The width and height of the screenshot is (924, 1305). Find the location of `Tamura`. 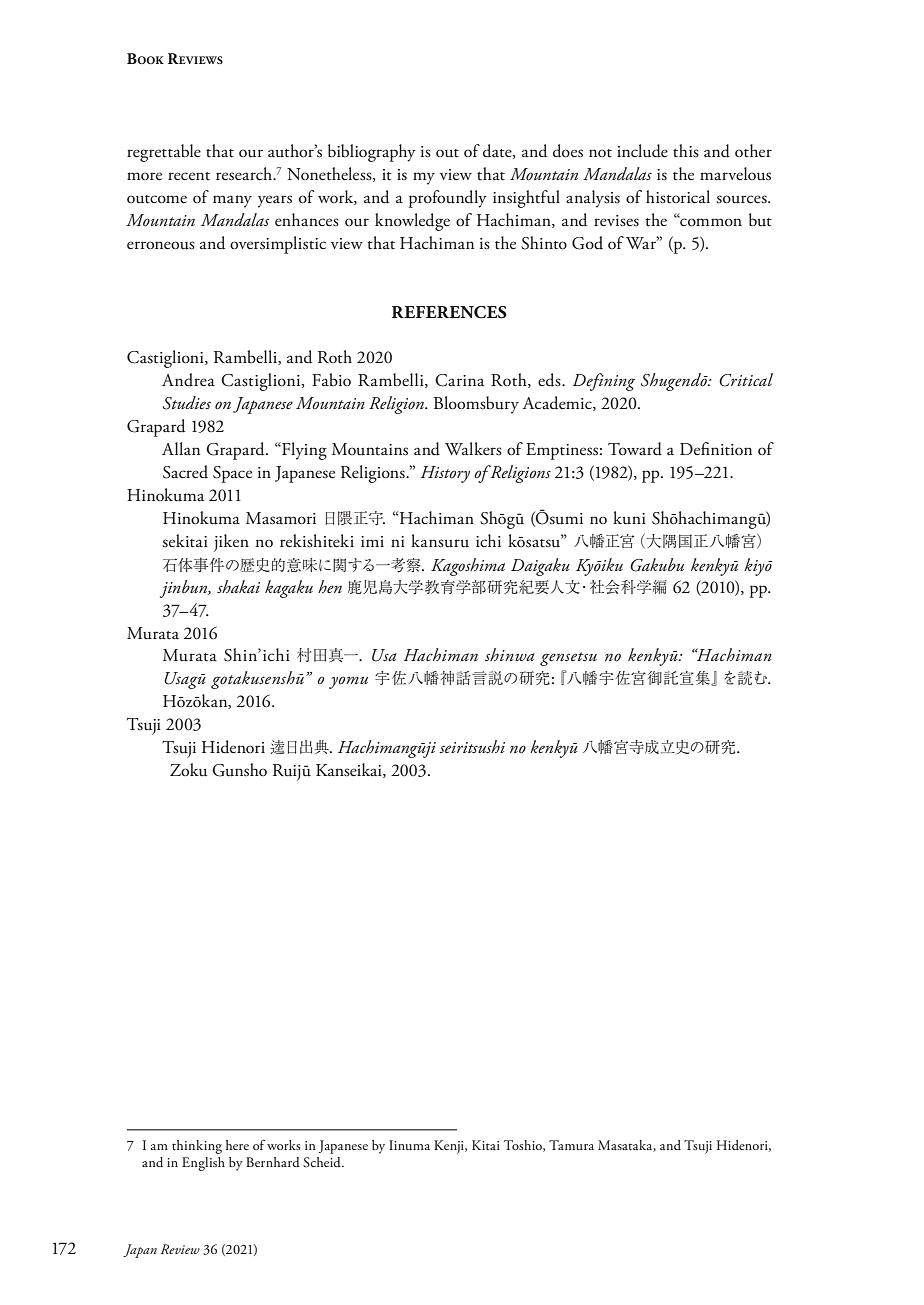

Tamura is located at coordinates (571, 1145).
